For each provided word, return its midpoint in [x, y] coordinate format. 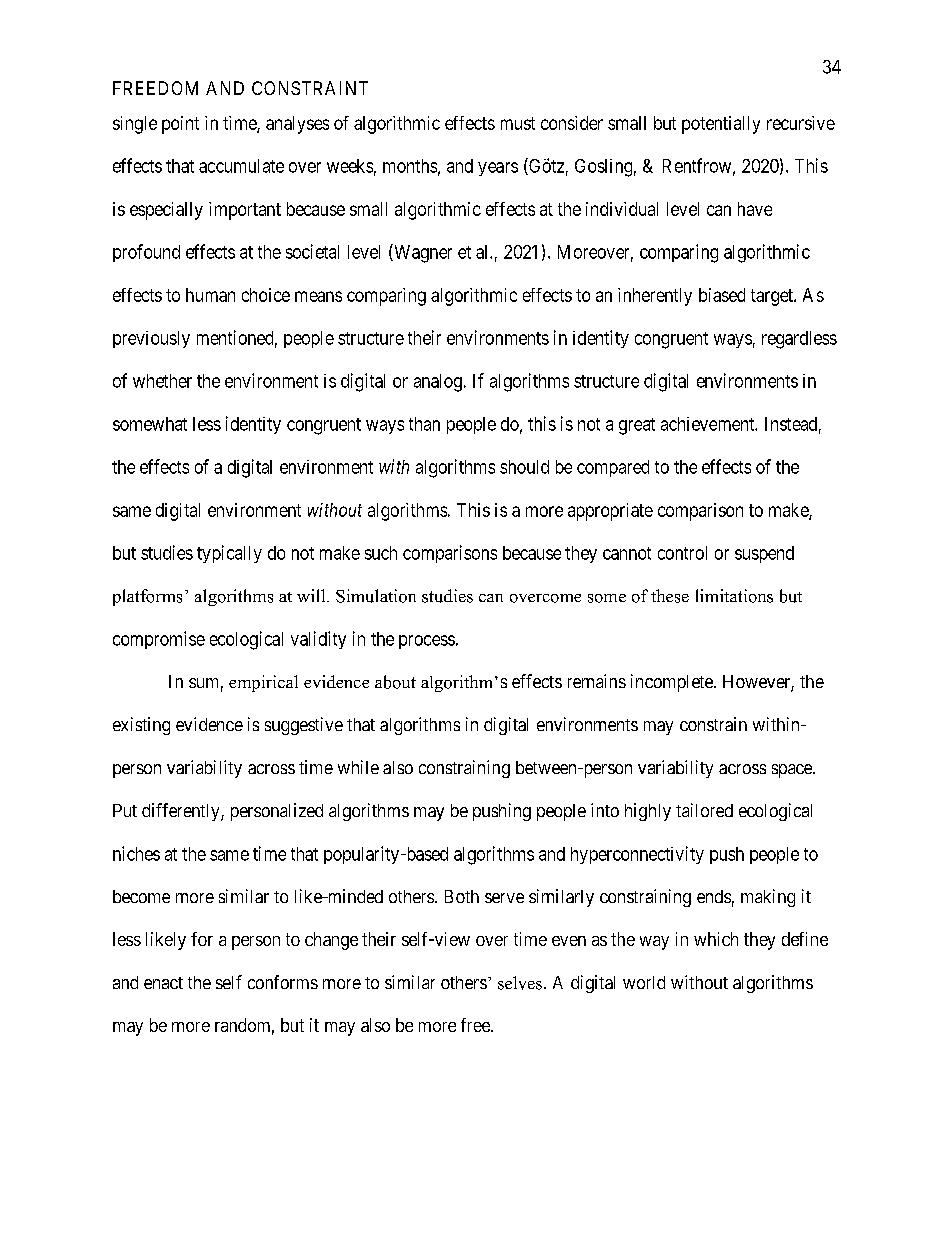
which [716, 939]
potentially [721, 125]
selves [520, 983]
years [498, 169]
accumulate [241, 166]
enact [163, 983]
